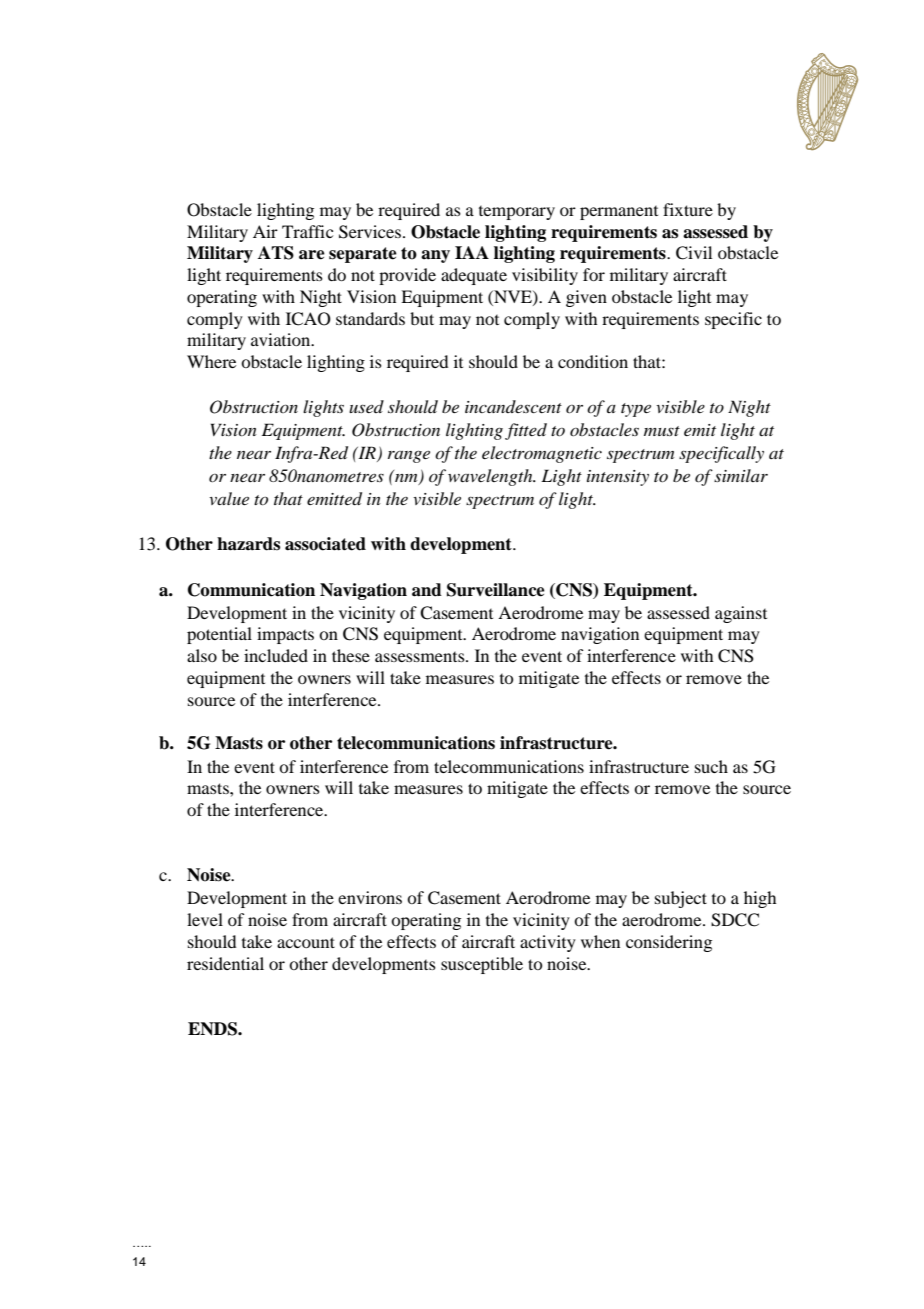  I want to click on against, so click(741, 614).
